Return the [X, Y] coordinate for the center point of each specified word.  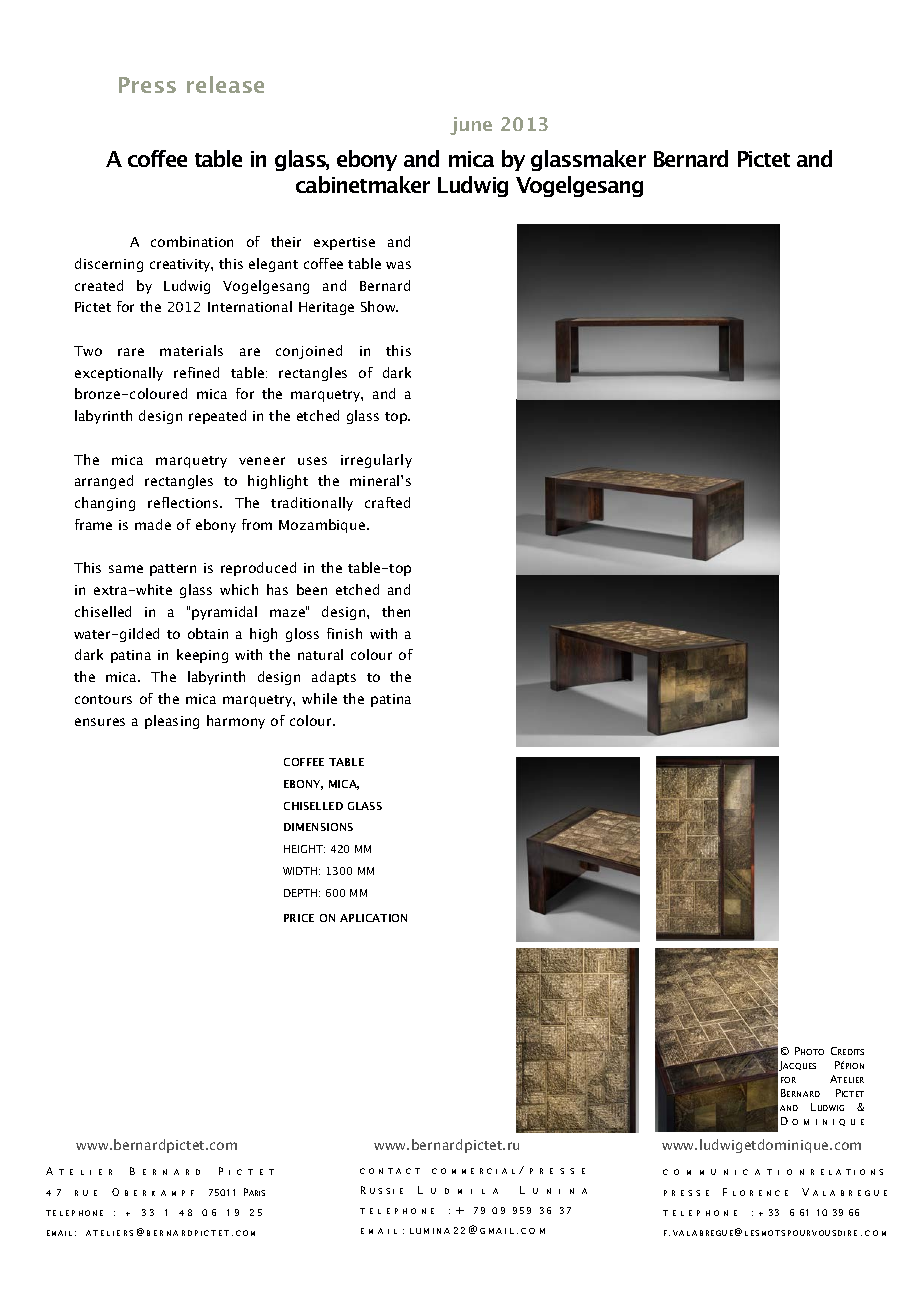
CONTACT [390, 1171]
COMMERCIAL [473, 1171]
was [398, 265]
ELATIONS [852, 1172]
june [471, 126]
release [225, 84]
